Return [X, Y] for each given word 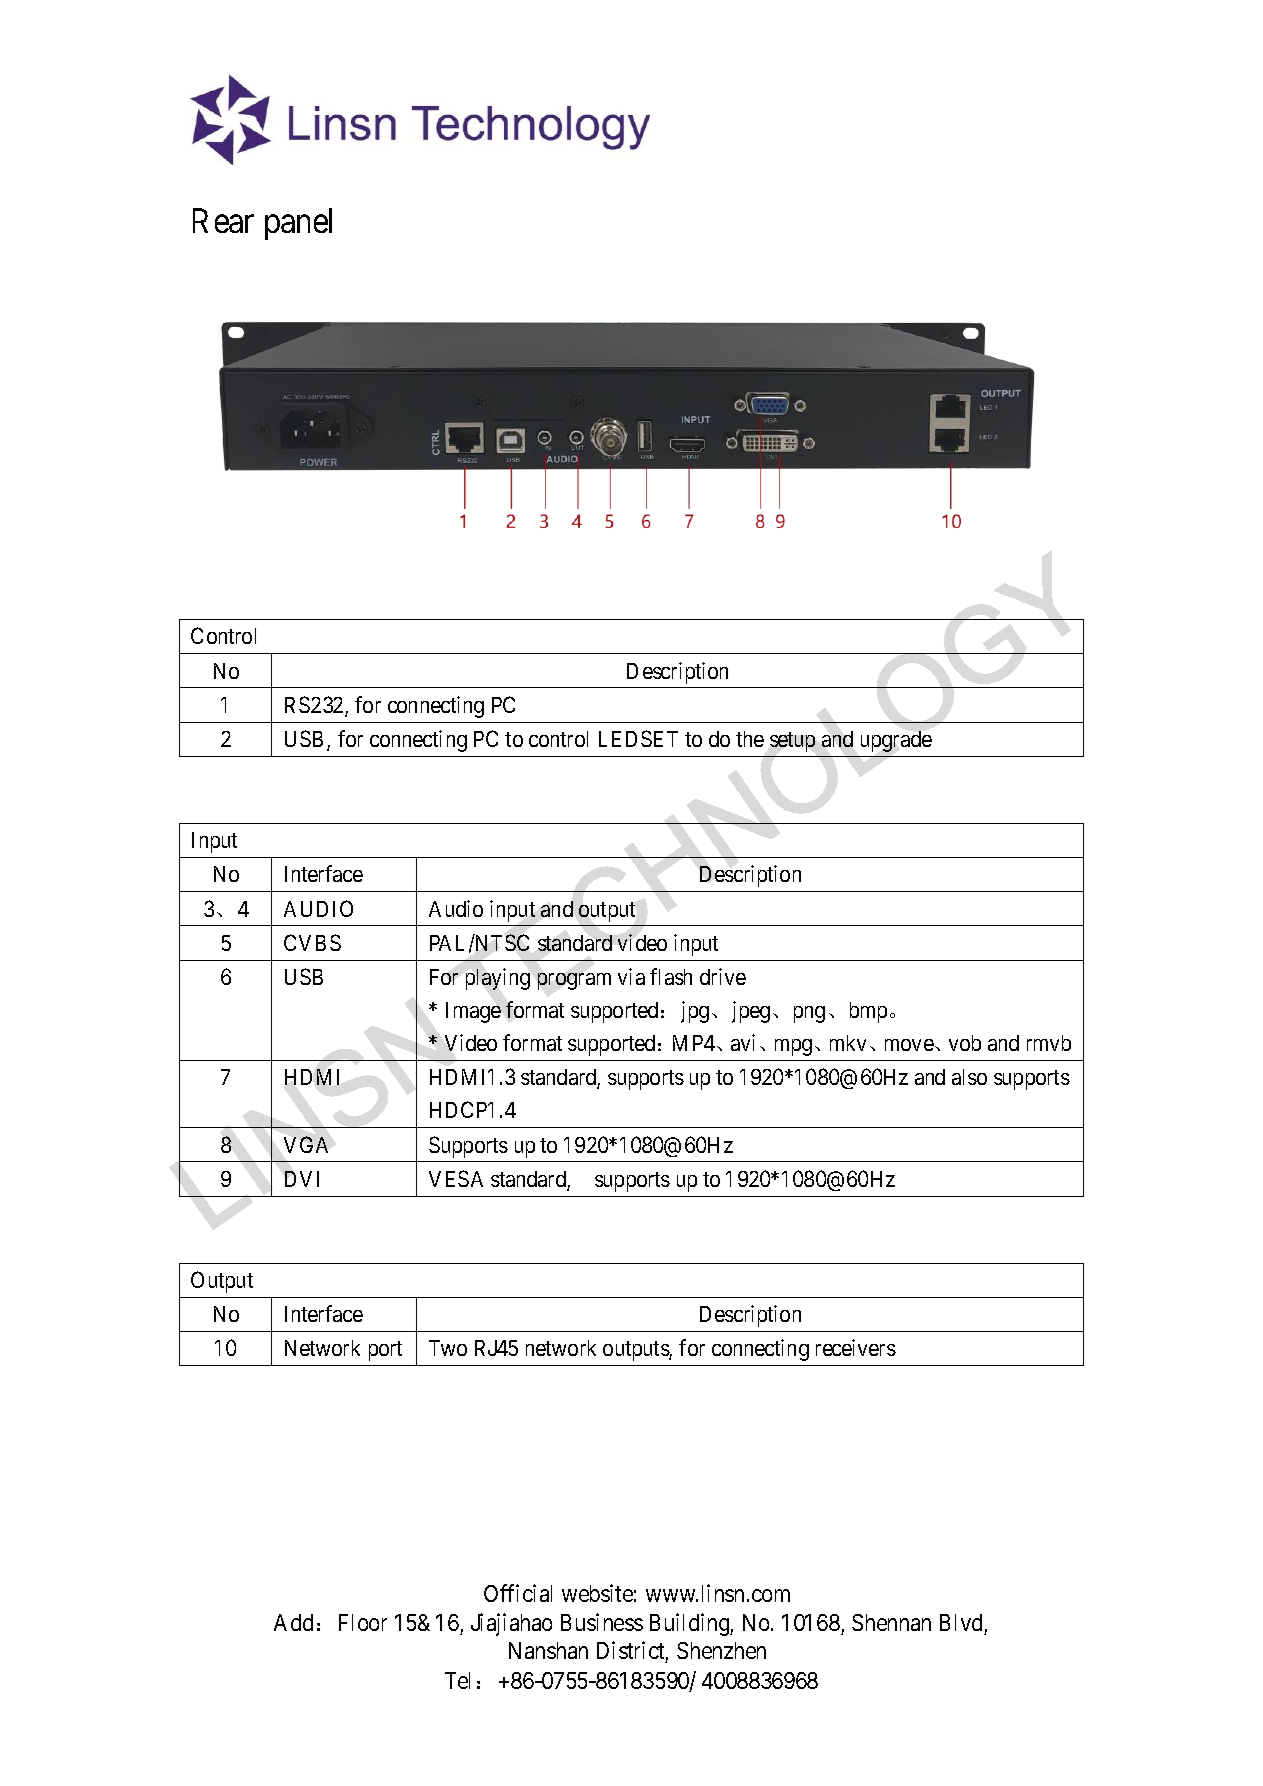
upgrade [896, 741]
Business [602, 1622]
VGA [306, 1144]
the [750, 739]
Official [518, 1593]
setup [792, 742]
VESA [456, 1178]
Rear [223, 221]
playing [498, 979]
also [969, 1077]
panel [298, 224]
